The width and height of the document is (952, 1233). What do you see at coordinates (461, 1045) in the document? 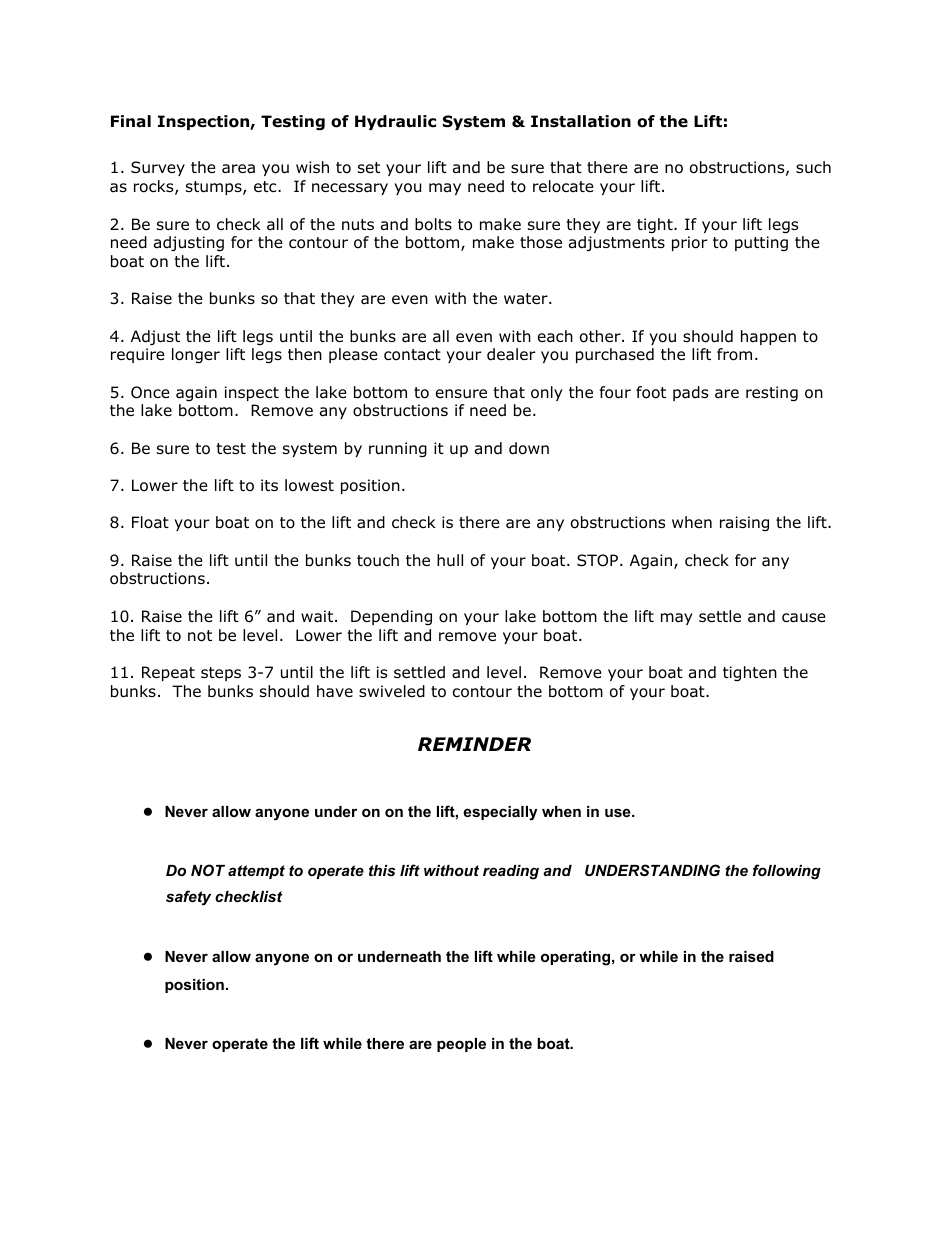
I see `people` at bounding box center [461, 1045].
